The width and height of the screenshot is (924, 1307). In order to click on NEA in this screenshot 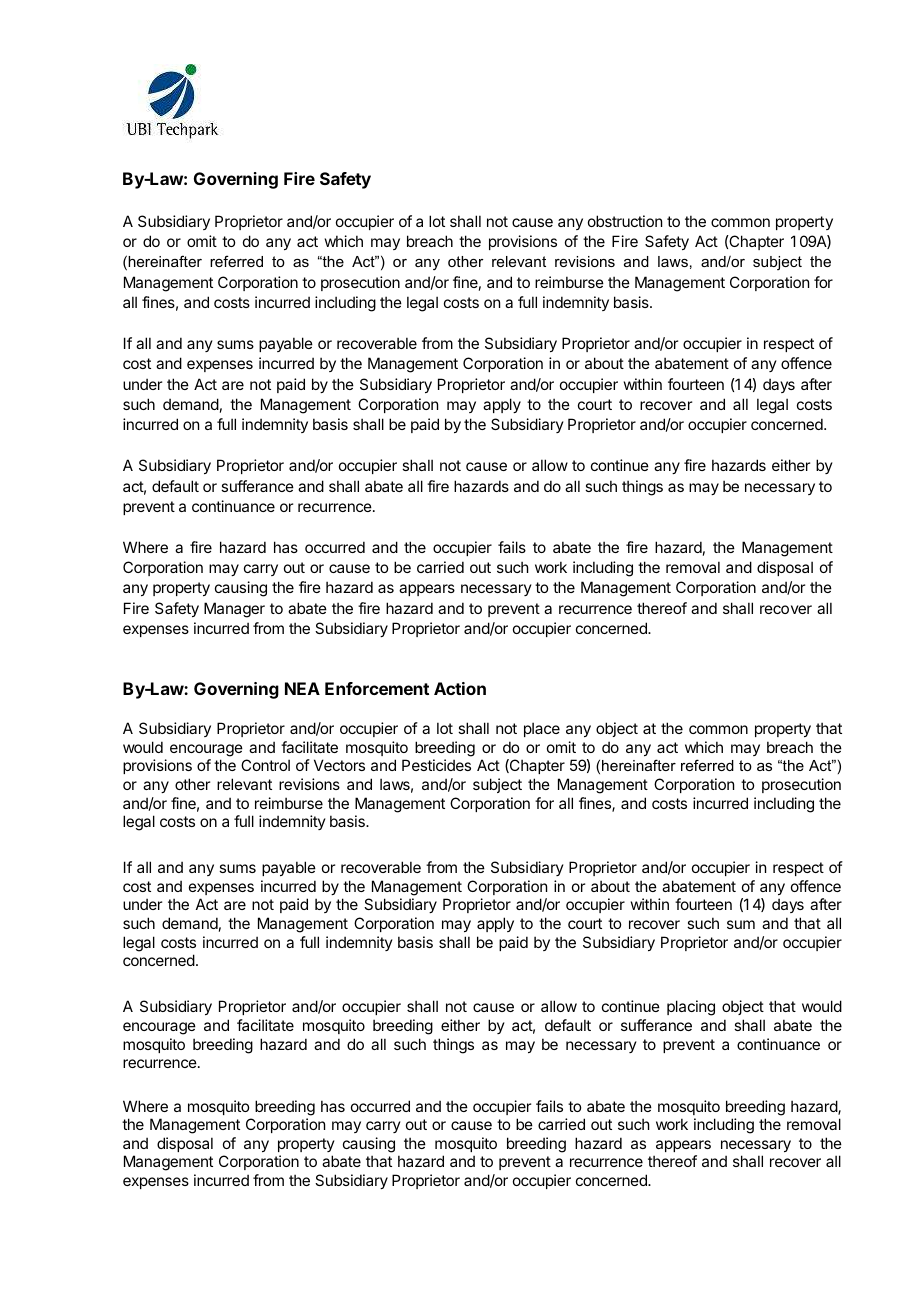, I will do `click(302, 688)`.
